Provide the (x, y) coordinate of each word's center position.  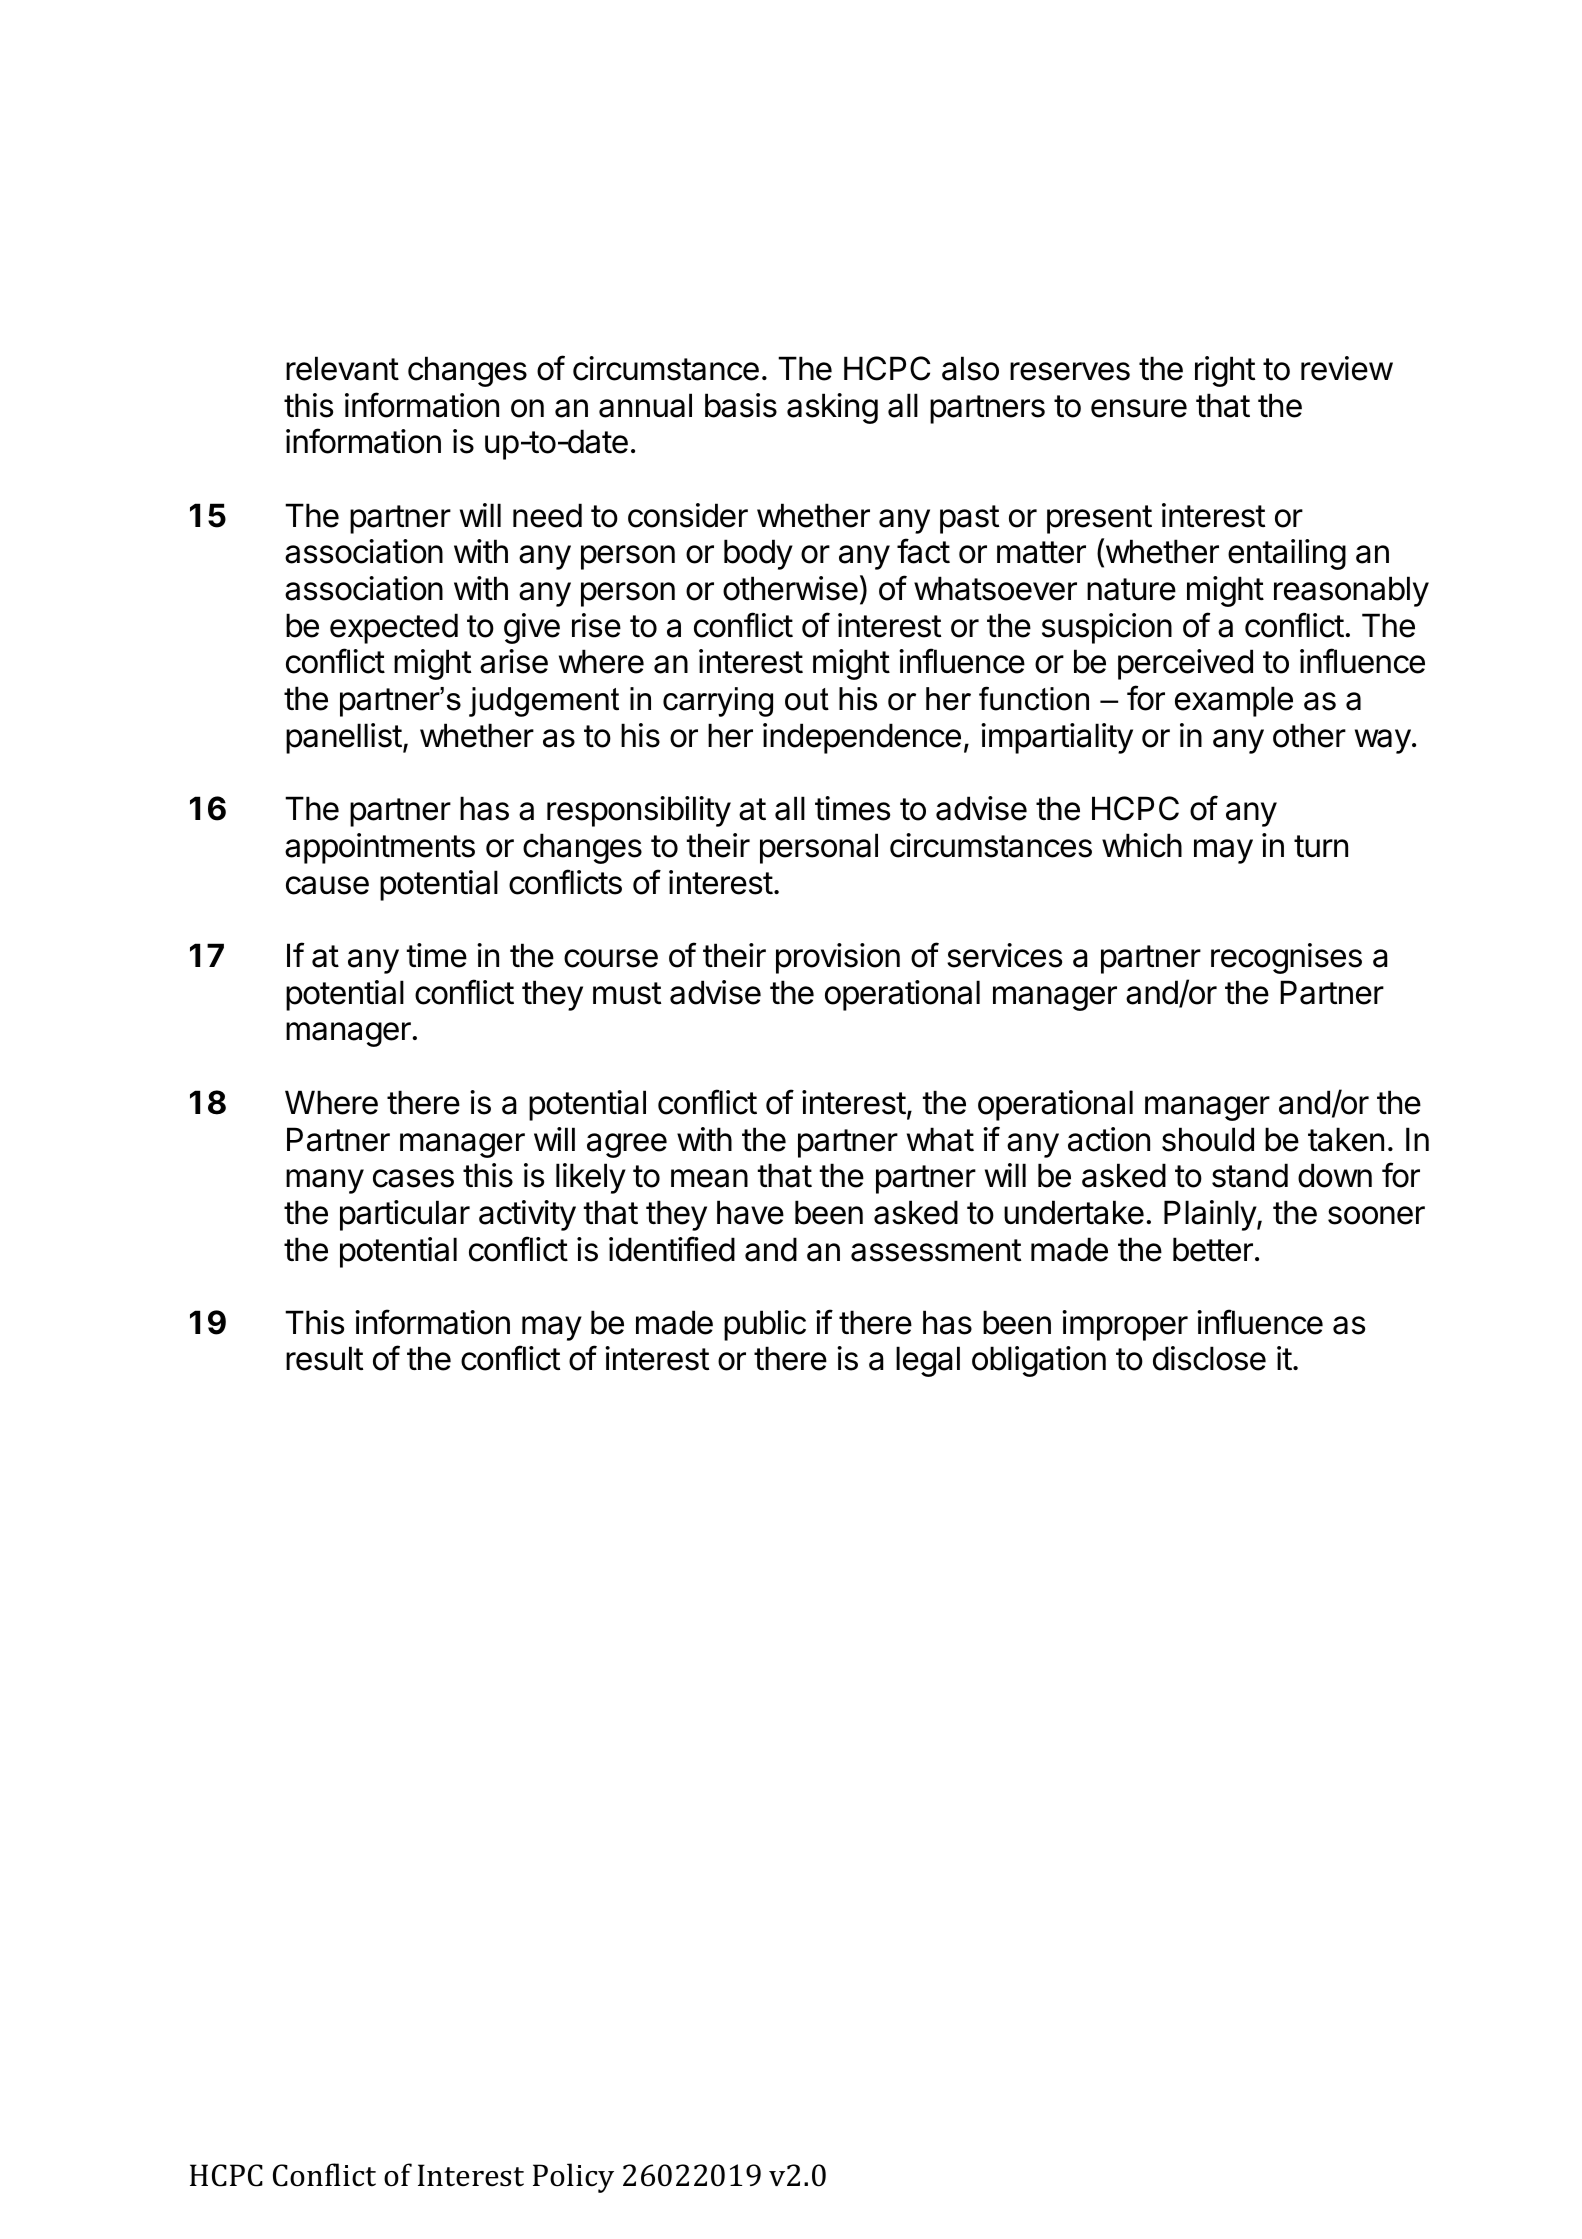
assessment (936, 1250)
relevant (342, 368)
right (1225, 371)
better (1213, 1249)
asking (832, 408)
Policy (573, 2178)
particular (405, 1215)
